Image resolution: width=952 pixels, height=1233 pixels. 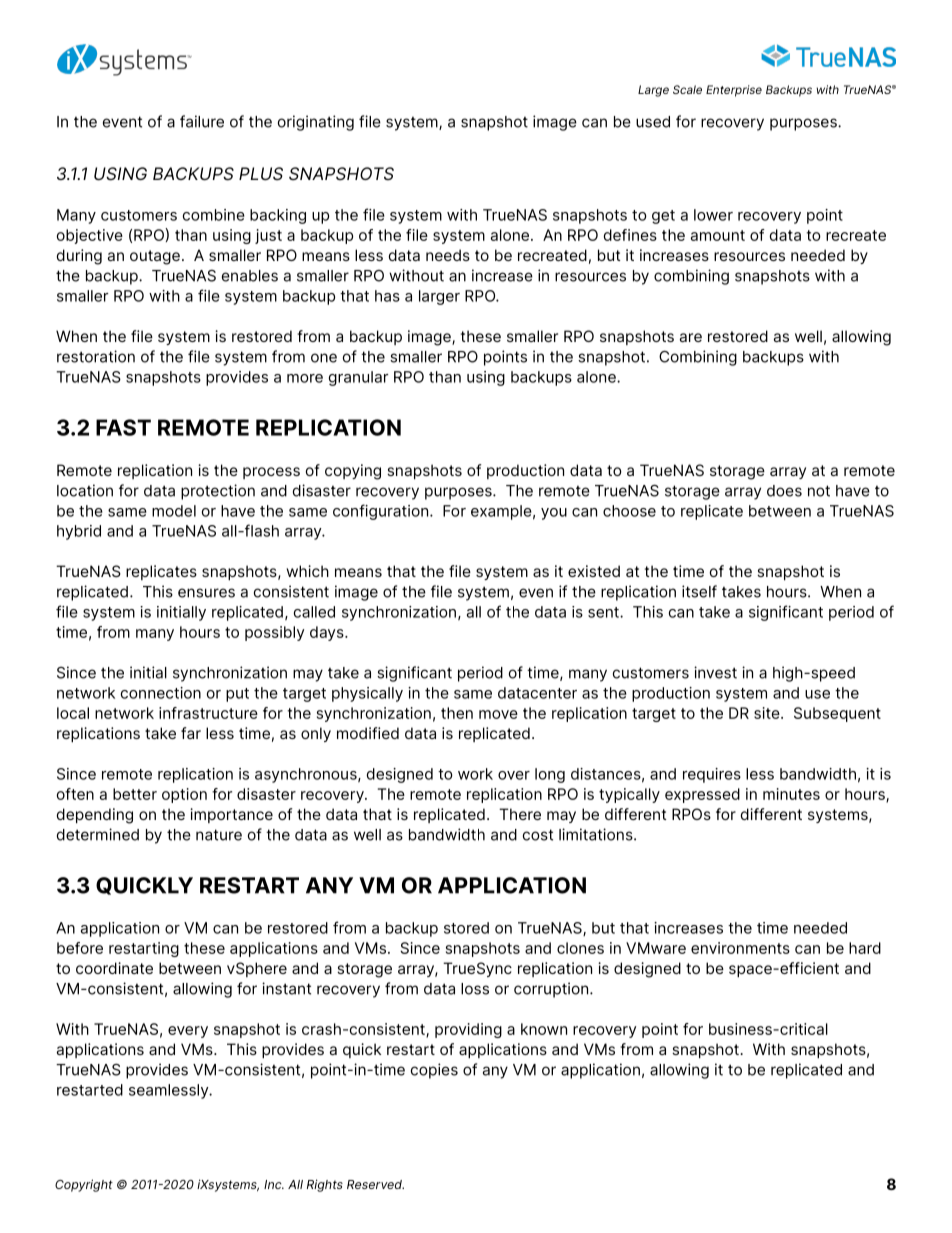 I want to click on protection, so click(x=218, y=492).
